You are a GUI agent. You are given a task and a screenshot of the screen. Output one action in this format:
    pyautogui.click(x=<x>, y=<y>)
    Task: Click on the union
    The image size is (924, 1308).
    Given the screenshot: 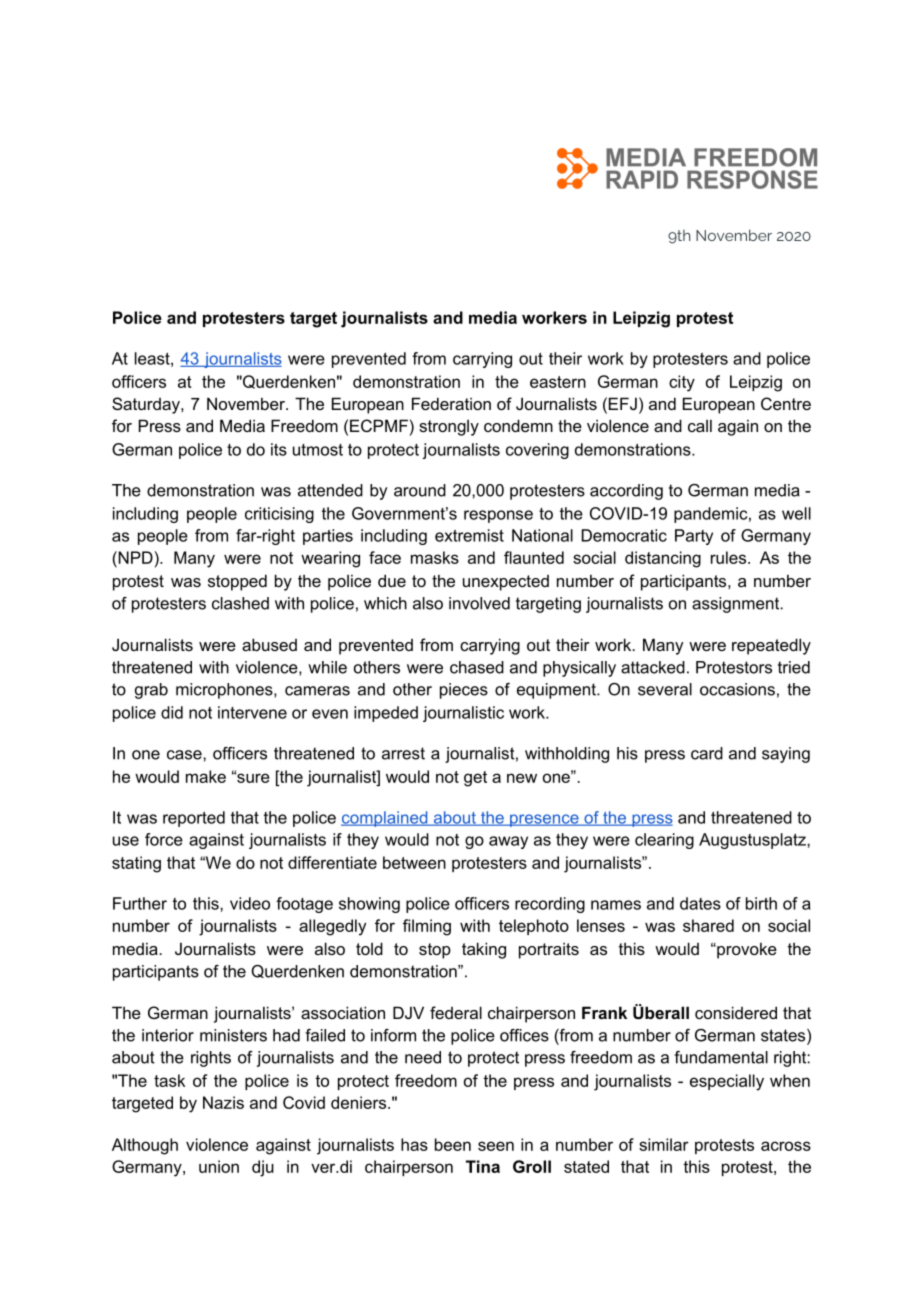 What is the action you would take?
    pyautogui.click(x=219, y=1166)
